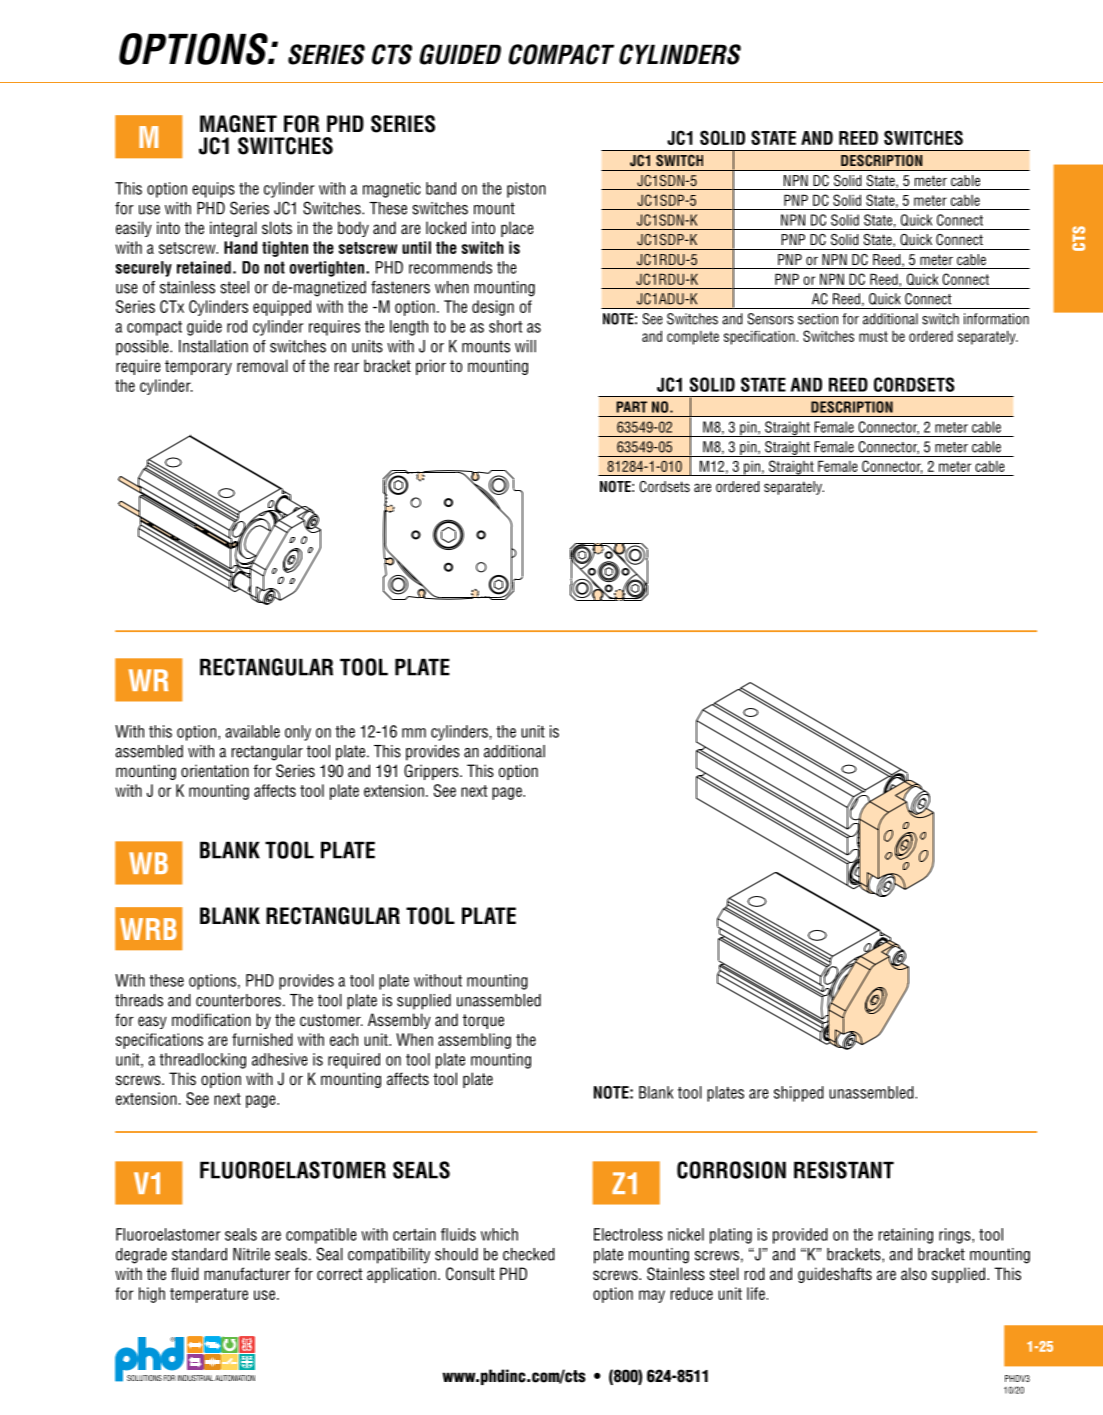 The width and height of the image is (1103, 1415). I want to click on integral, so click(233, 229).
